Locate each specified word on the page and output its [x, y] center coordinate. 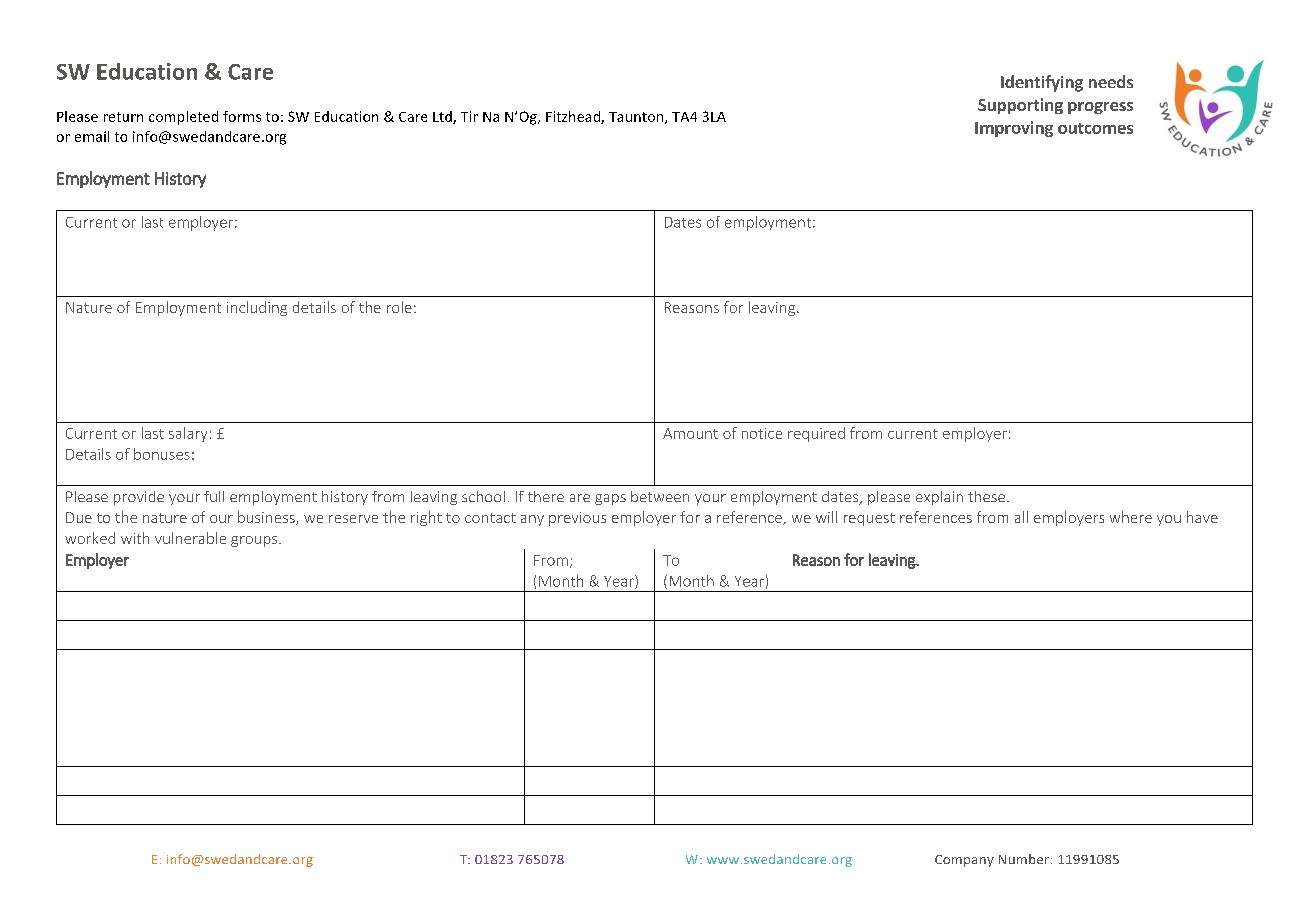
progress [1100, 108]
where [1131, 517]
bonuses [162, 454]
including [257, 308]
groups [255, 541]
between [660, 496]
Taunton [637, 118]
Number [1025, 859]
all [1021, 517]
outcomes [1095, 128]
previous [577, 519]
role [399, 307]
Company [964, 861]
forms [242, 116]
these [988, 496]
